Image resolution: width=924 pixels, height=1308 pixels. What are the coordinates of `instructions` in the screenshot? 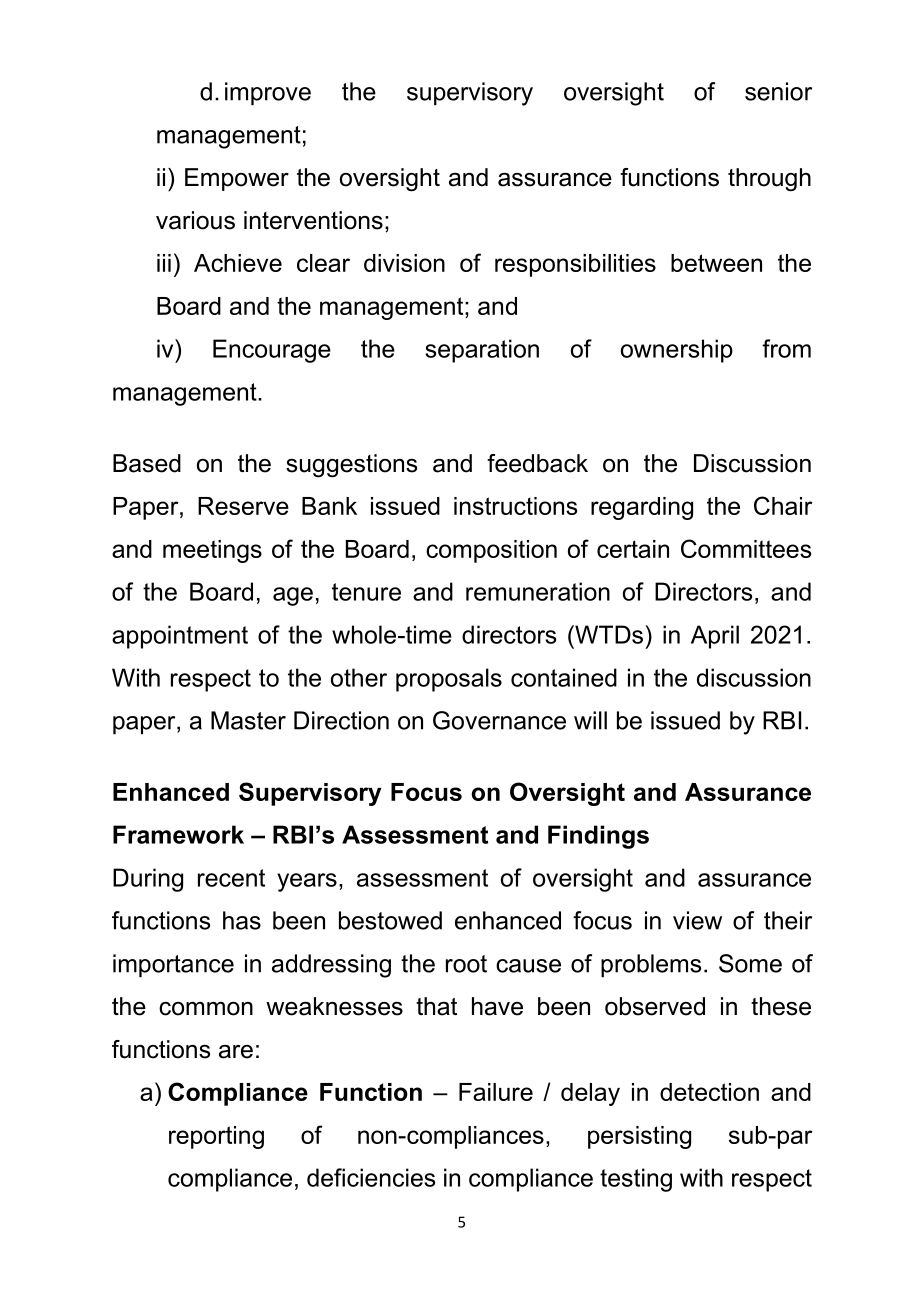 It's located at (515, 506).
